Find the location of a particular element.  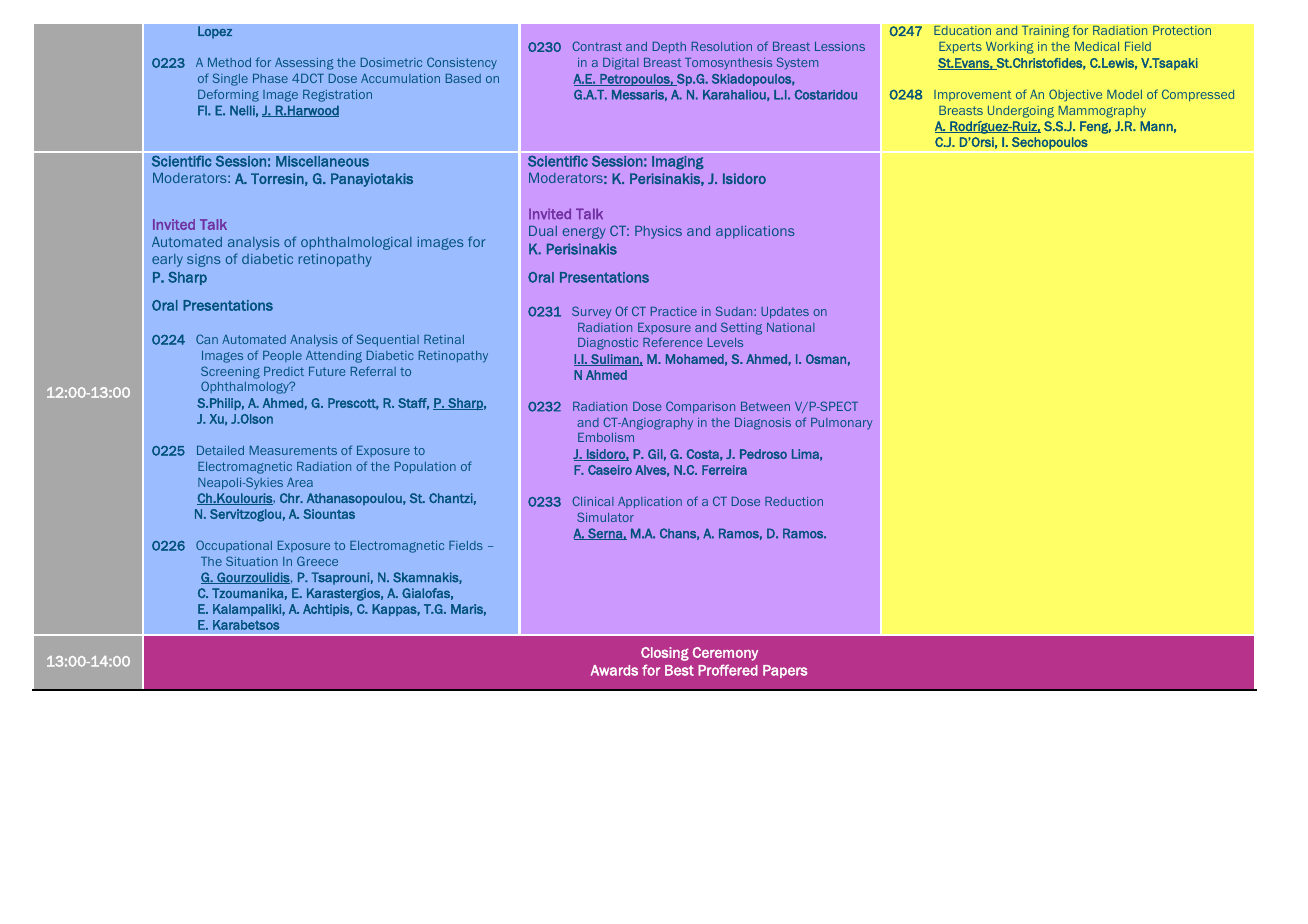

Ferreira is located at coordinates (724, 470).
